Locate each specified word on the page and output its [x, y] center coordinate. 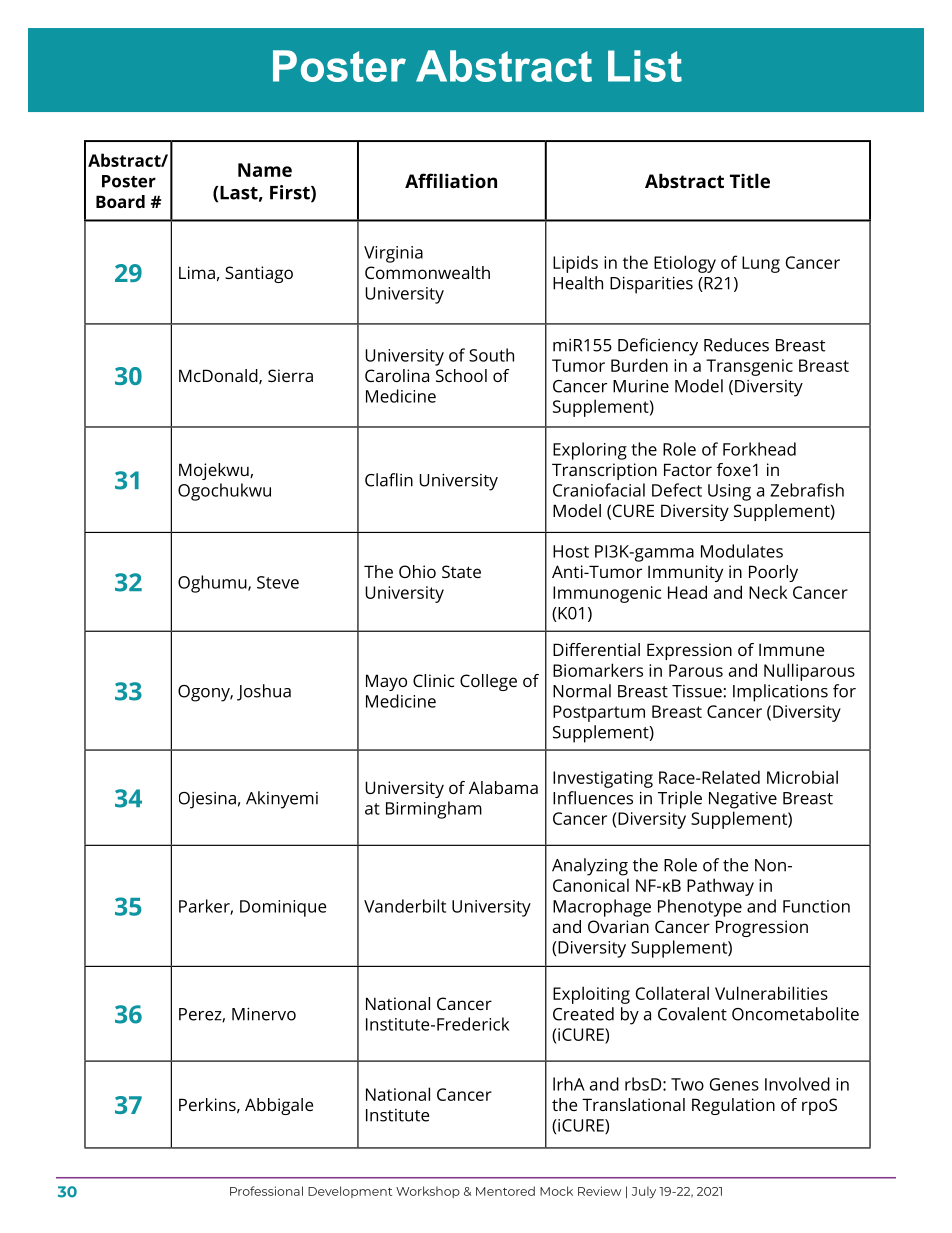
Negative [743, 800]
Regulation [733, 1106]
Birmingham [434, 810]
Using [729, 492]
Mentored [505, 1191]
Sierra [290, 375]
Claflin [389, 480]
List [645, 66]
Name [265, 170]
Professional [266, 1191]
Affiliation [451, 180]
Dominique [283, 908]
